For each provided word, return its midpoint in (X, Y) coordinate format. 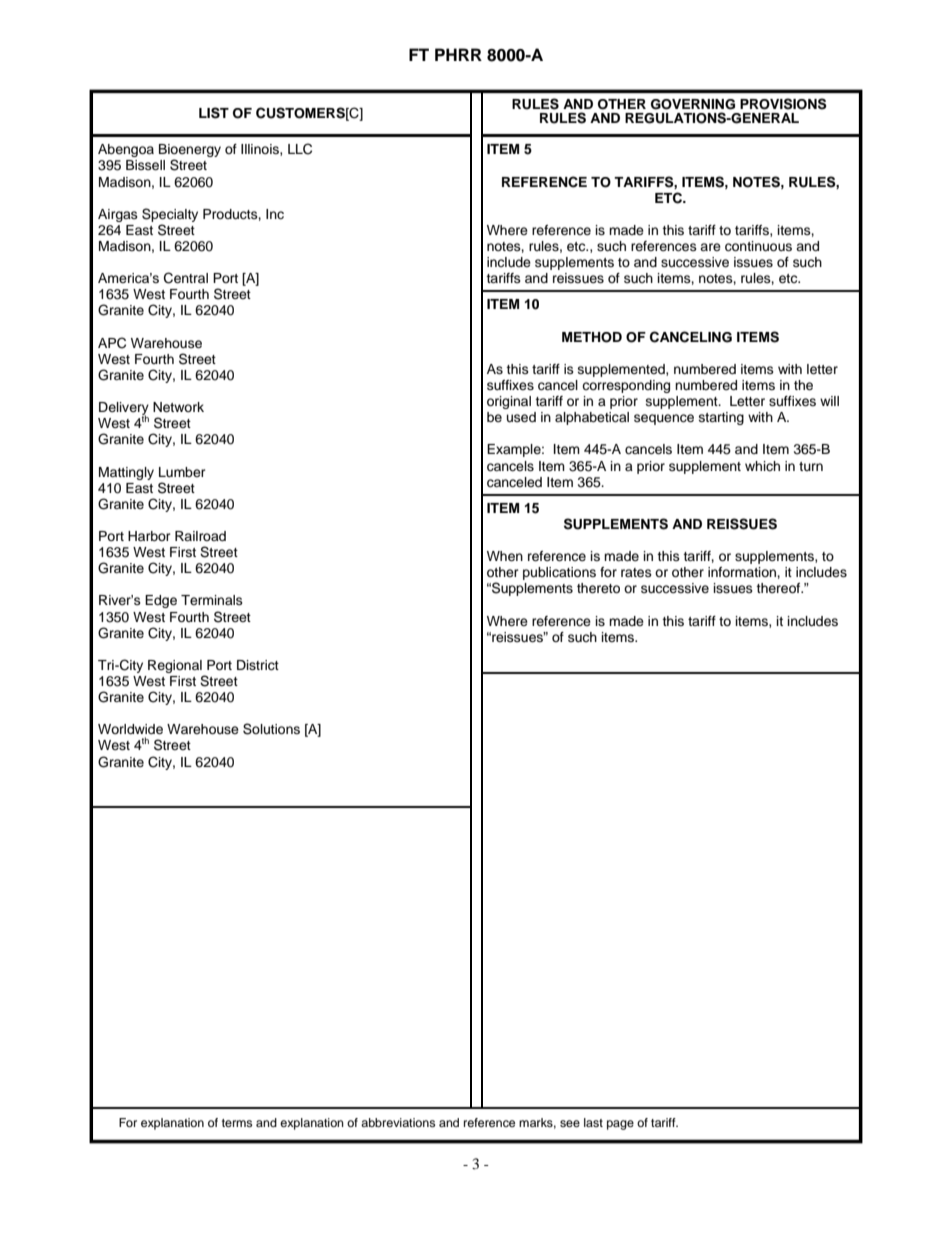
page (620, 1125)
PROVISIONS (783, 104)
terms (237, 1123)
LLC (300, 149)
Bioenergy (190, 152)
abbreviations (398, 1122)
